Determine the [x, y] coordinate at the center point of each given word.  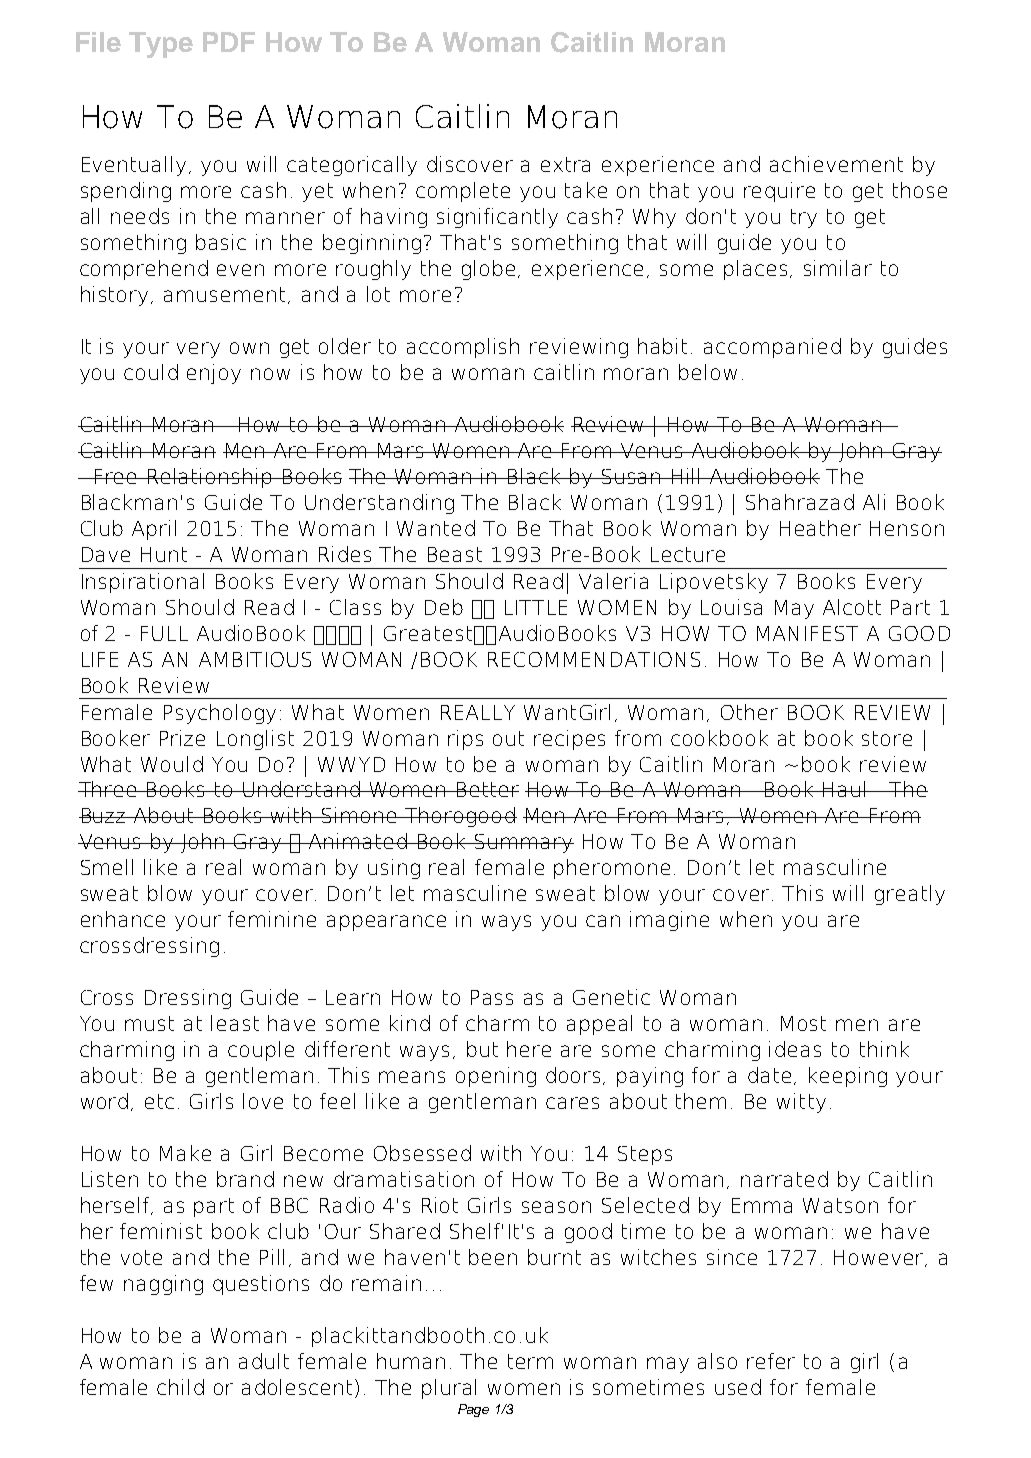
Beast [455, 554]
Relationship [210, 478]
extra [565, 164]
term [530, 1361]
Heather [820, 528]
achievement [836, 164]
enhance [123, 919]
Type [161, 45]
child [180, 1387]
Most [803, 1023]
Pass [492, 997]
